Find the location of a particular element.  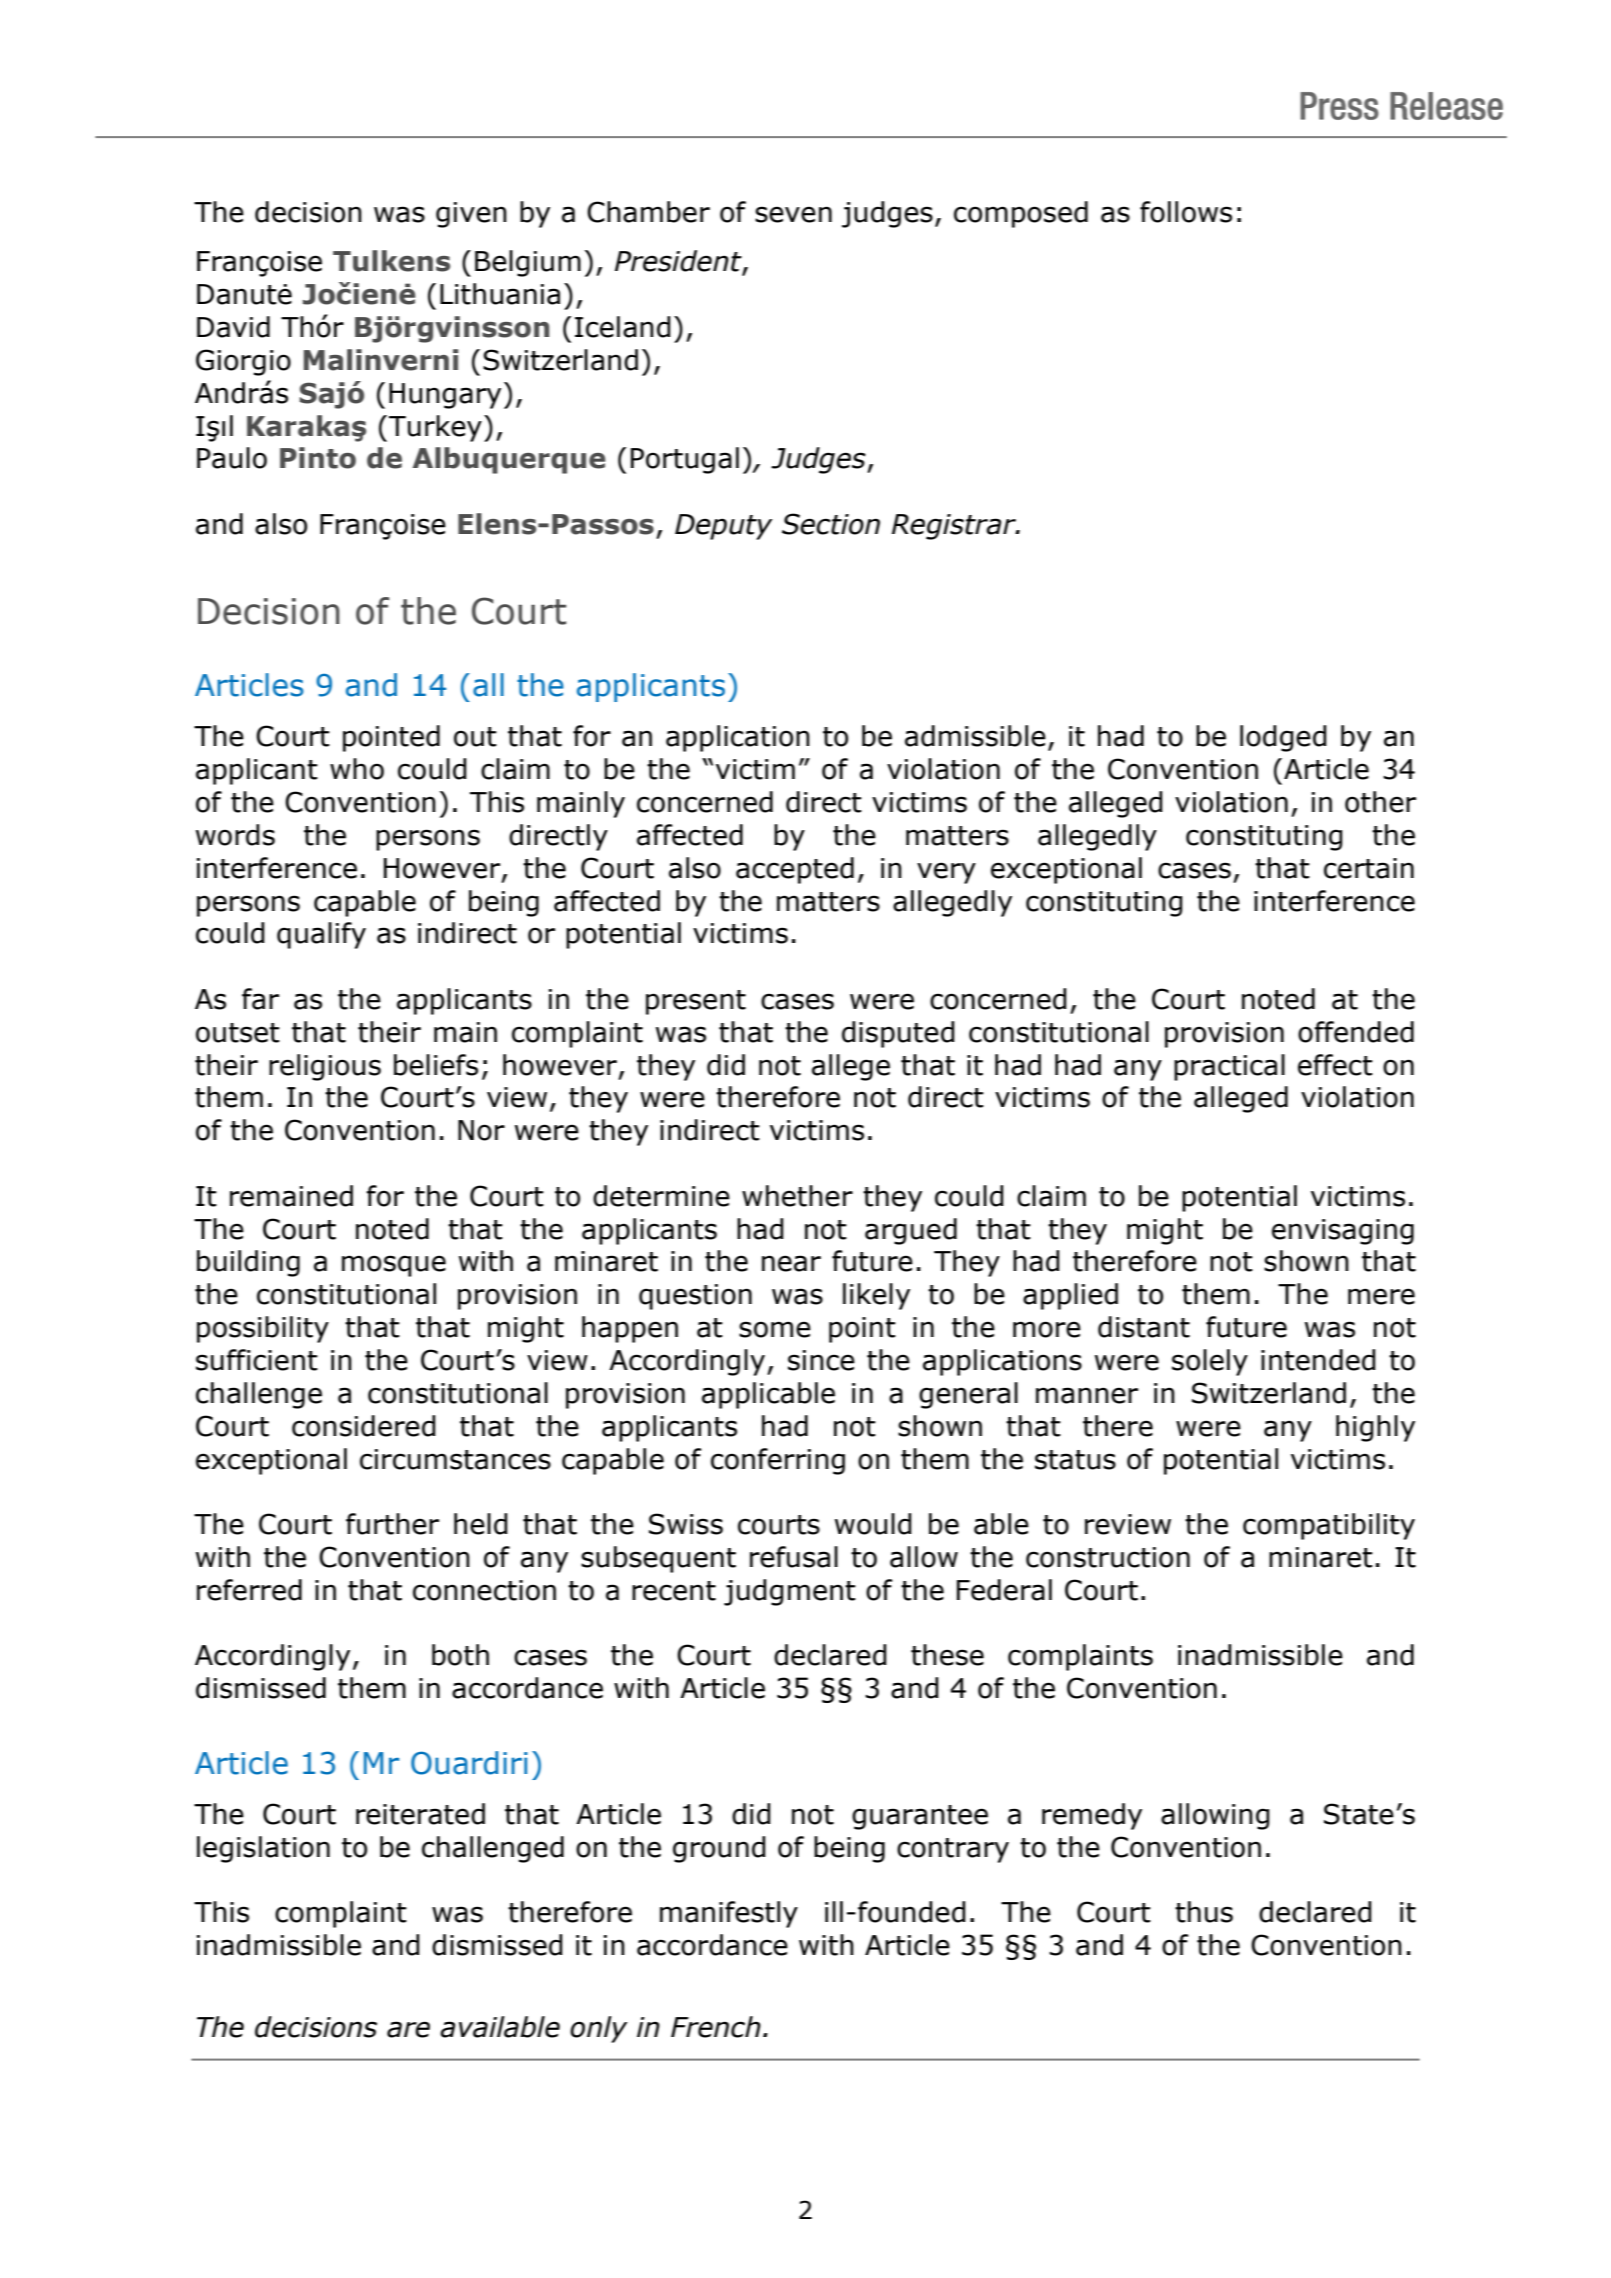

religious is located at coordinates (325, 1067).
